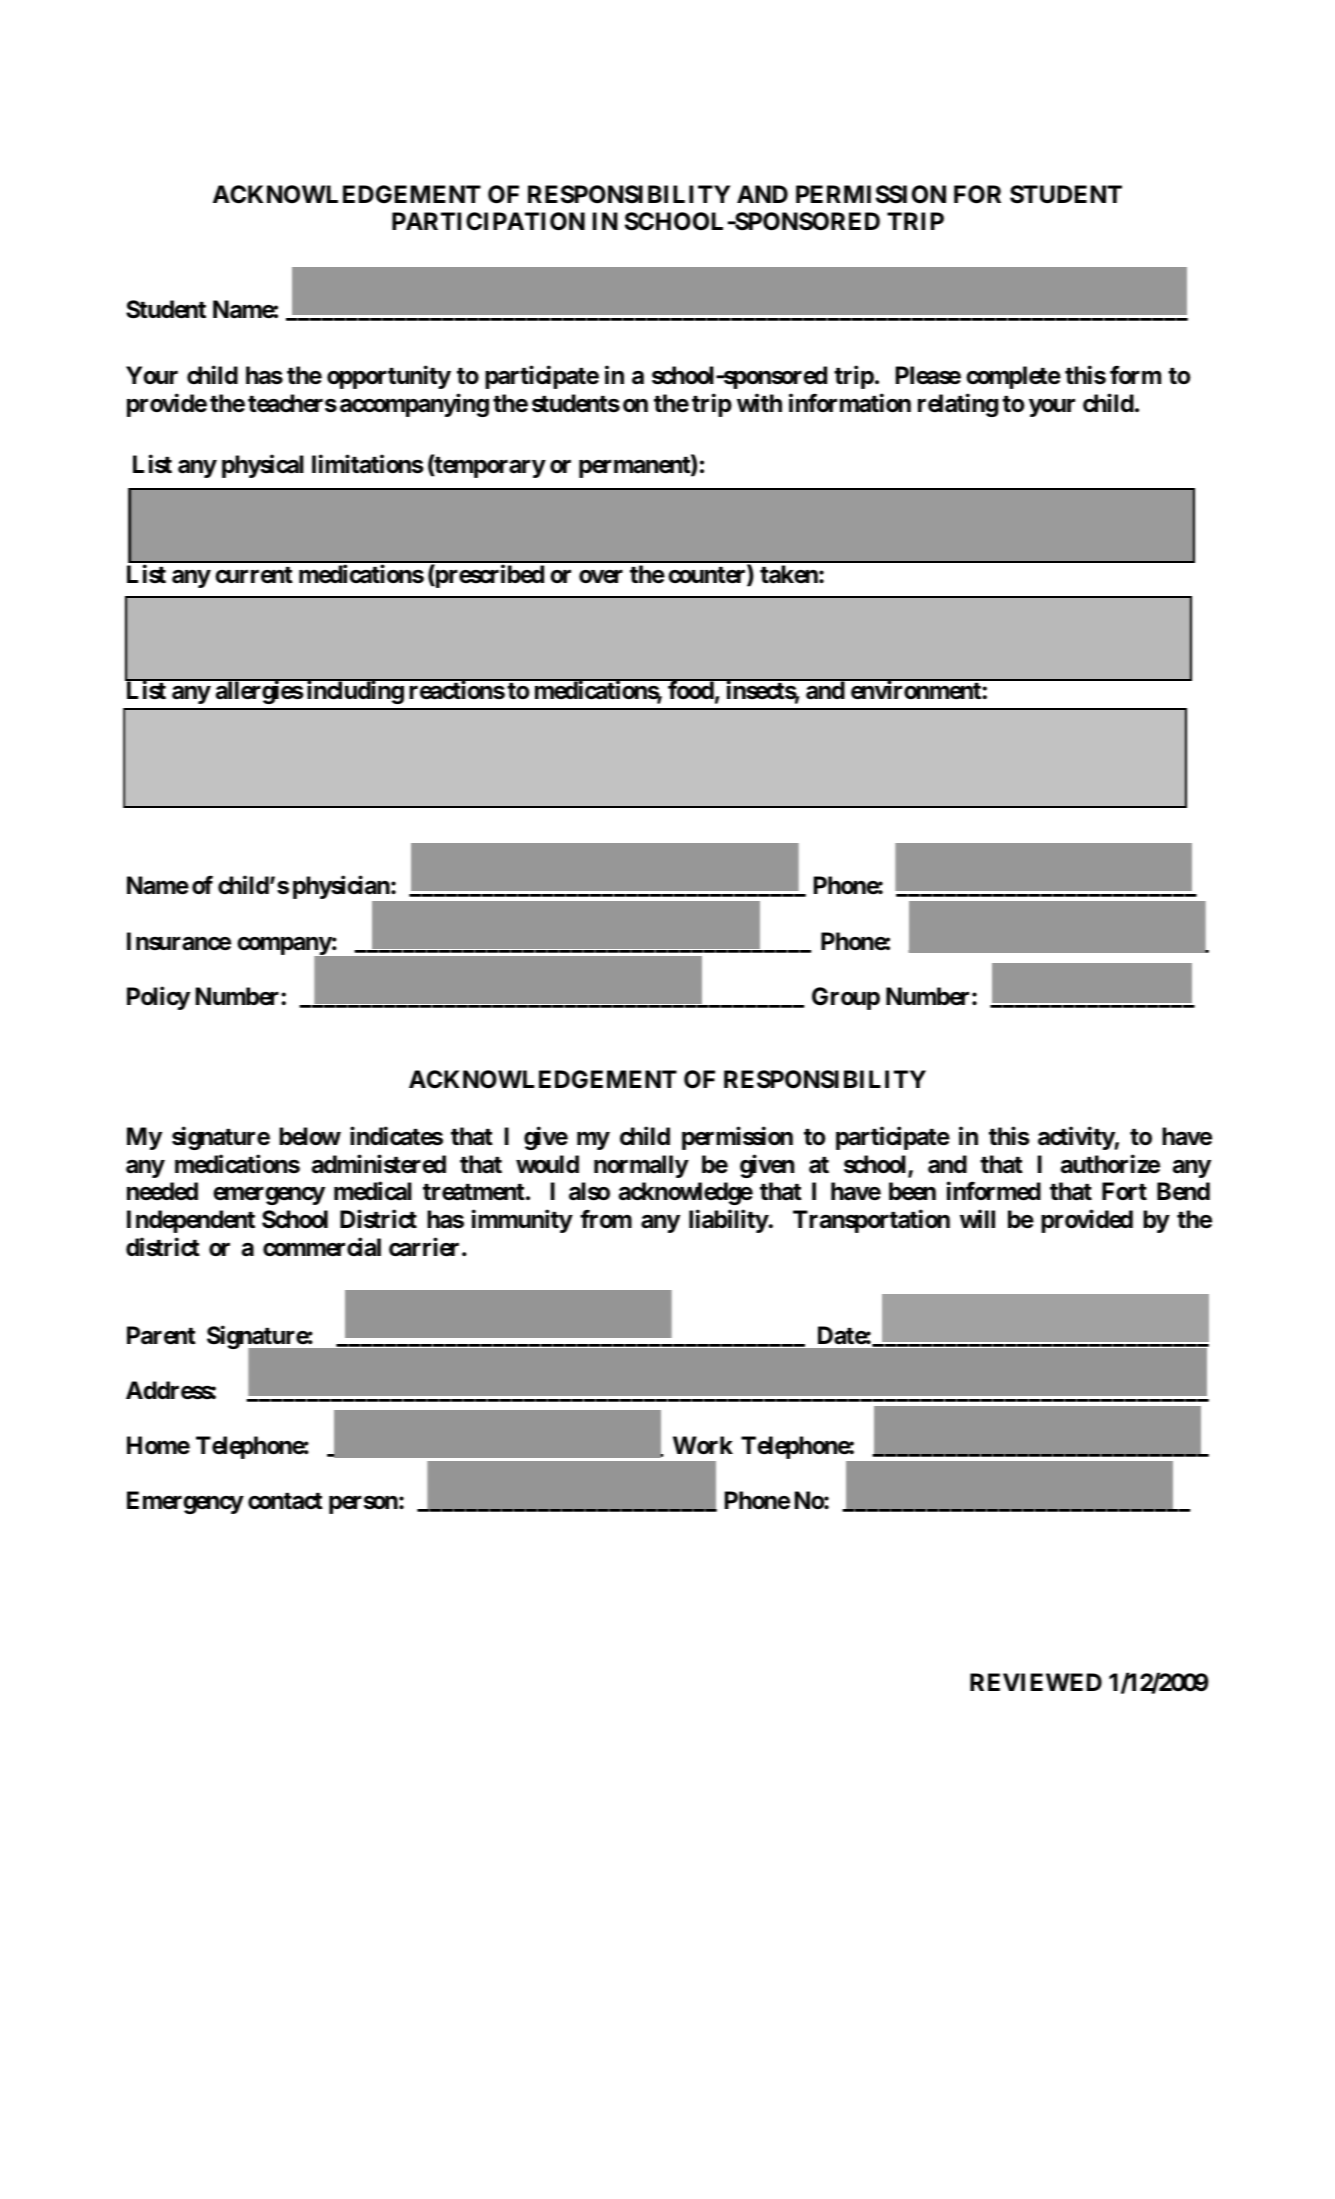 This screenshot has height=2199, width=1335. Describe the element at coordinates (703, 1445) in the screenshot. I see `Work` at that location.
